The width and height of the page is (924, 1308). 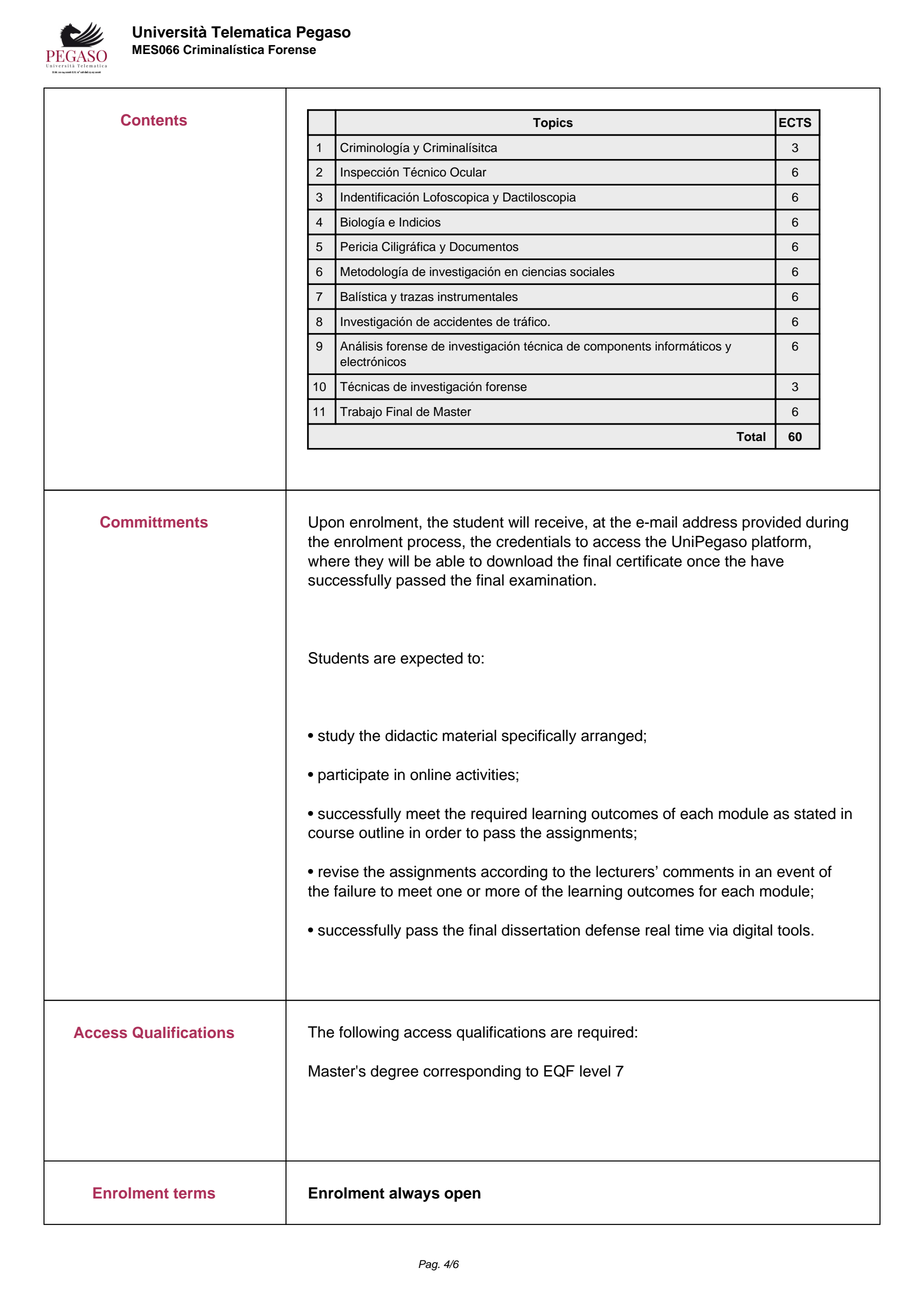 What do you see at coordinates (514, 873) in the page?
I see `according` at bounding box center [514, 873].
